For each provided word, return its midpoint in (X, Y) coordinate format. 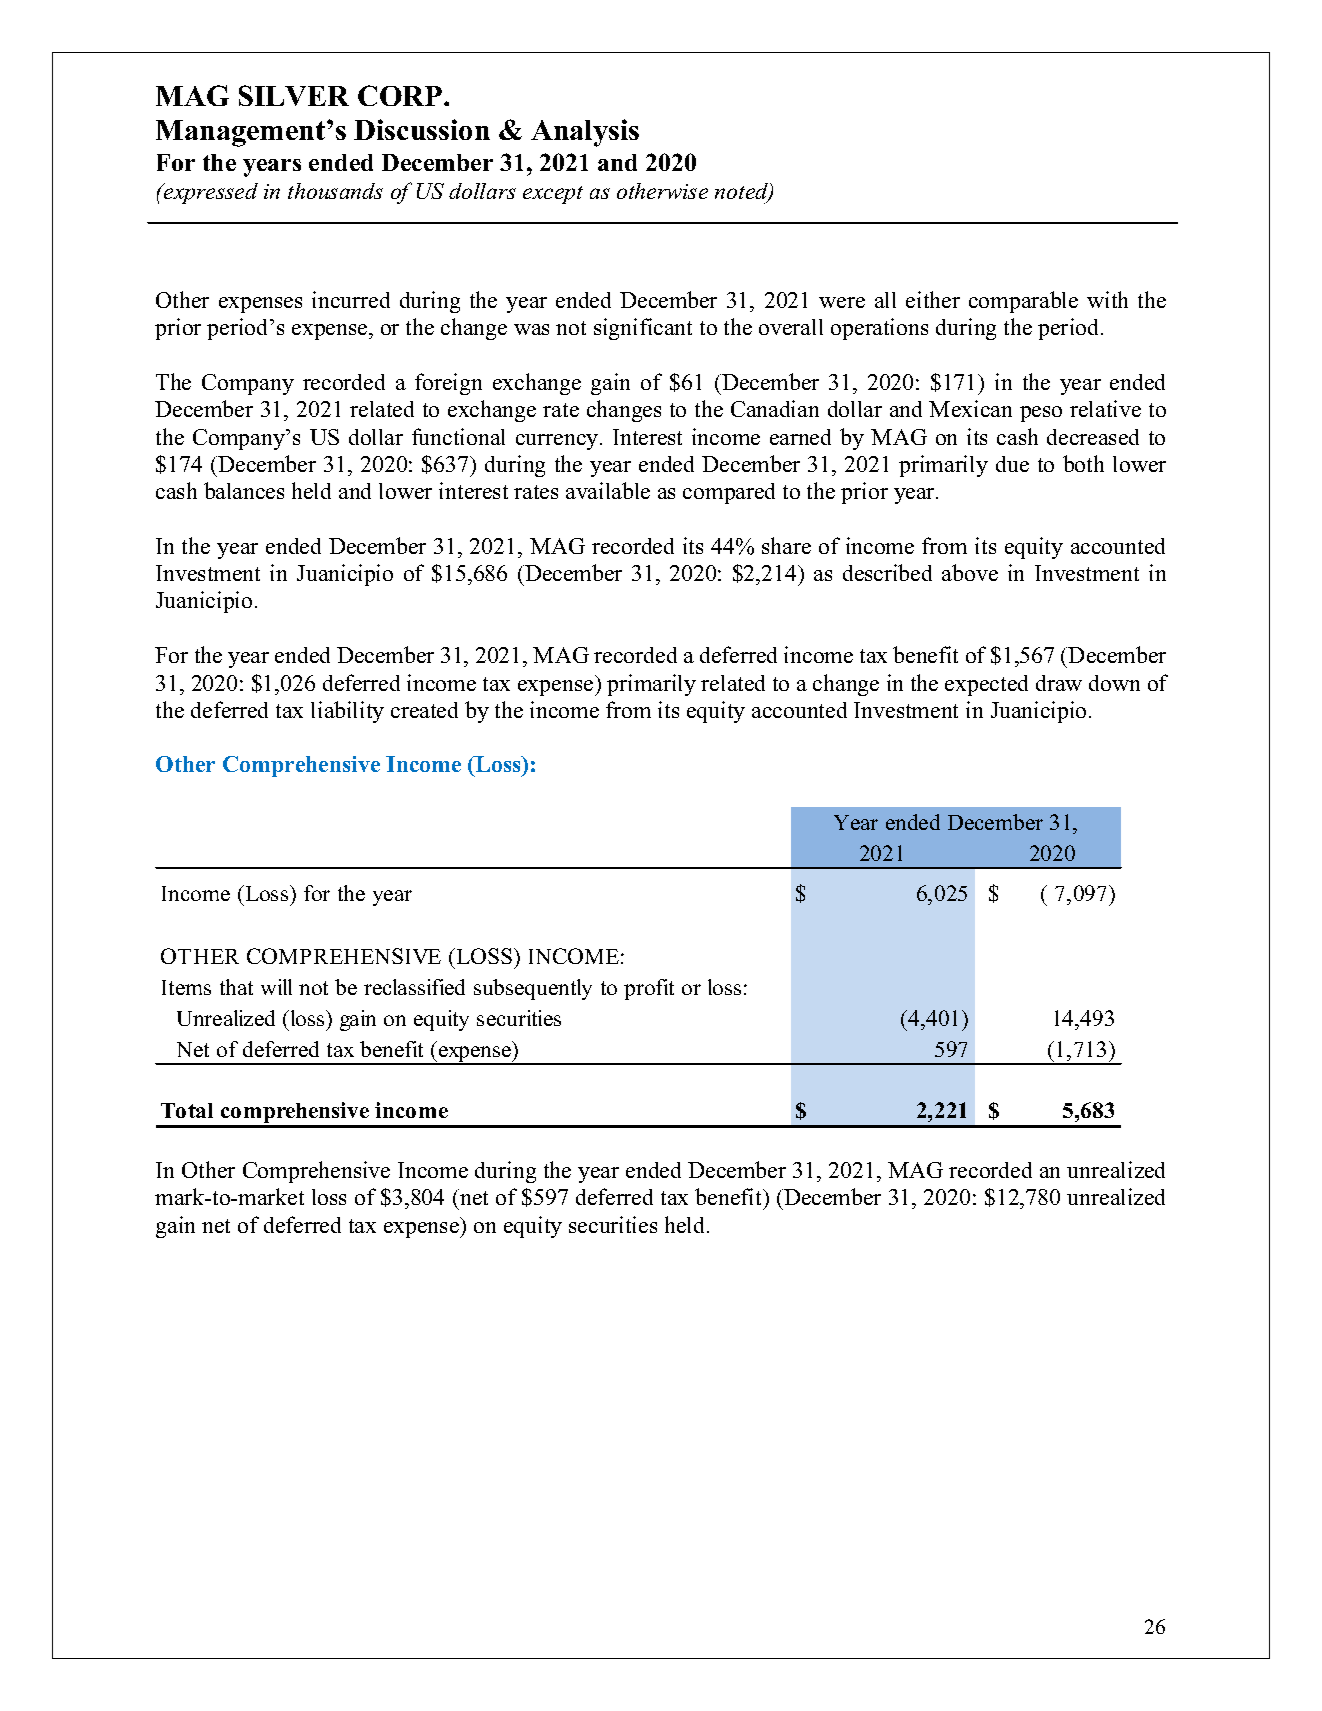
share (786, 545)
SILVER (294, 95)
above (970, 572)
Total (187, 1110)
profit (649, 989)
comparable (1023, 302)
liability (347, 712)
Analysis (585, 133)
